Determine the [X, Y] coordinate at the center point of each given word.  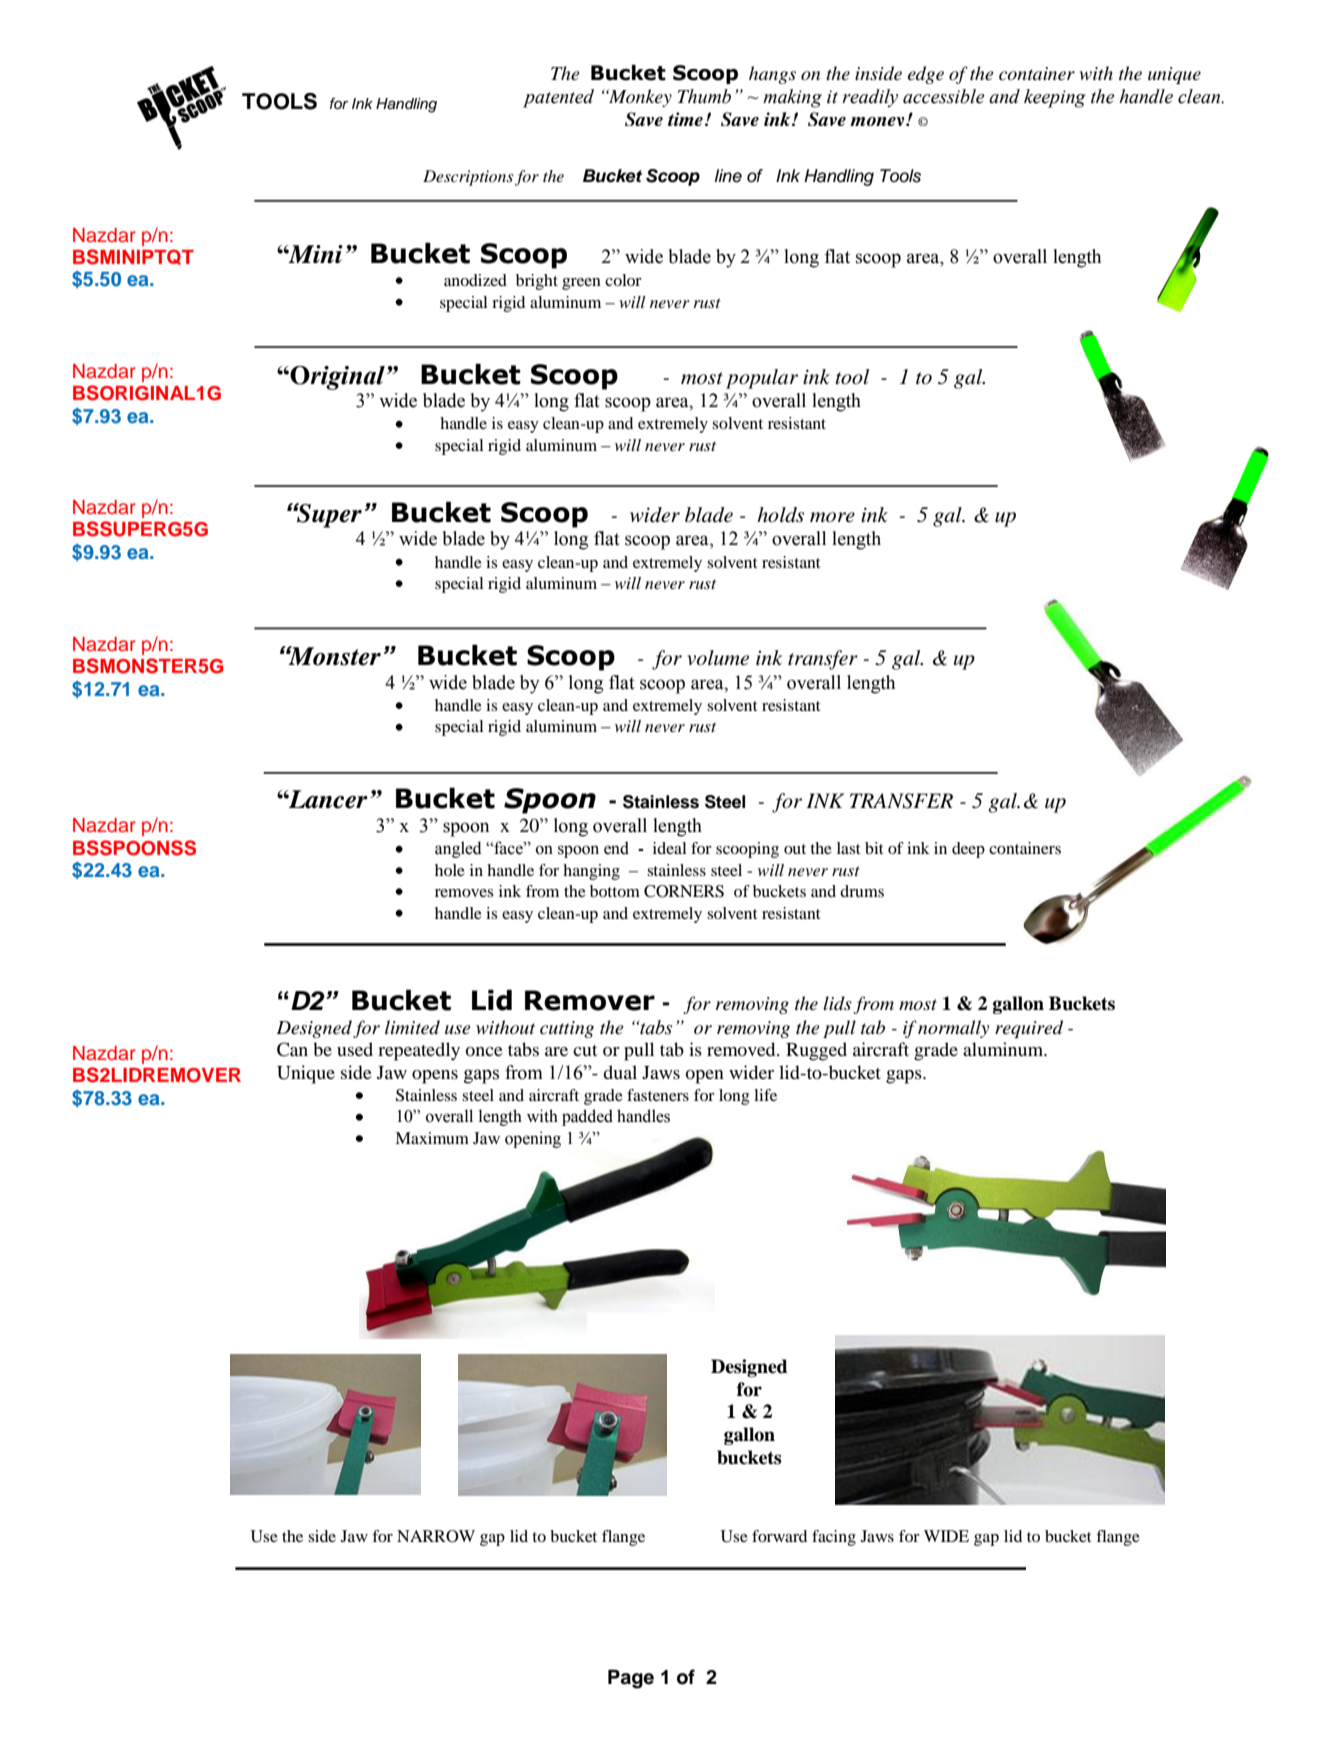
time [685, 119]
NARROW [436, 1536]
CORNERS [684, 891]
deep [968, 850]
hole [450, 870]
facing [834, 1538]
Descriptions [468, 178]
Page [631, 1679]
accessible [944, 96]
